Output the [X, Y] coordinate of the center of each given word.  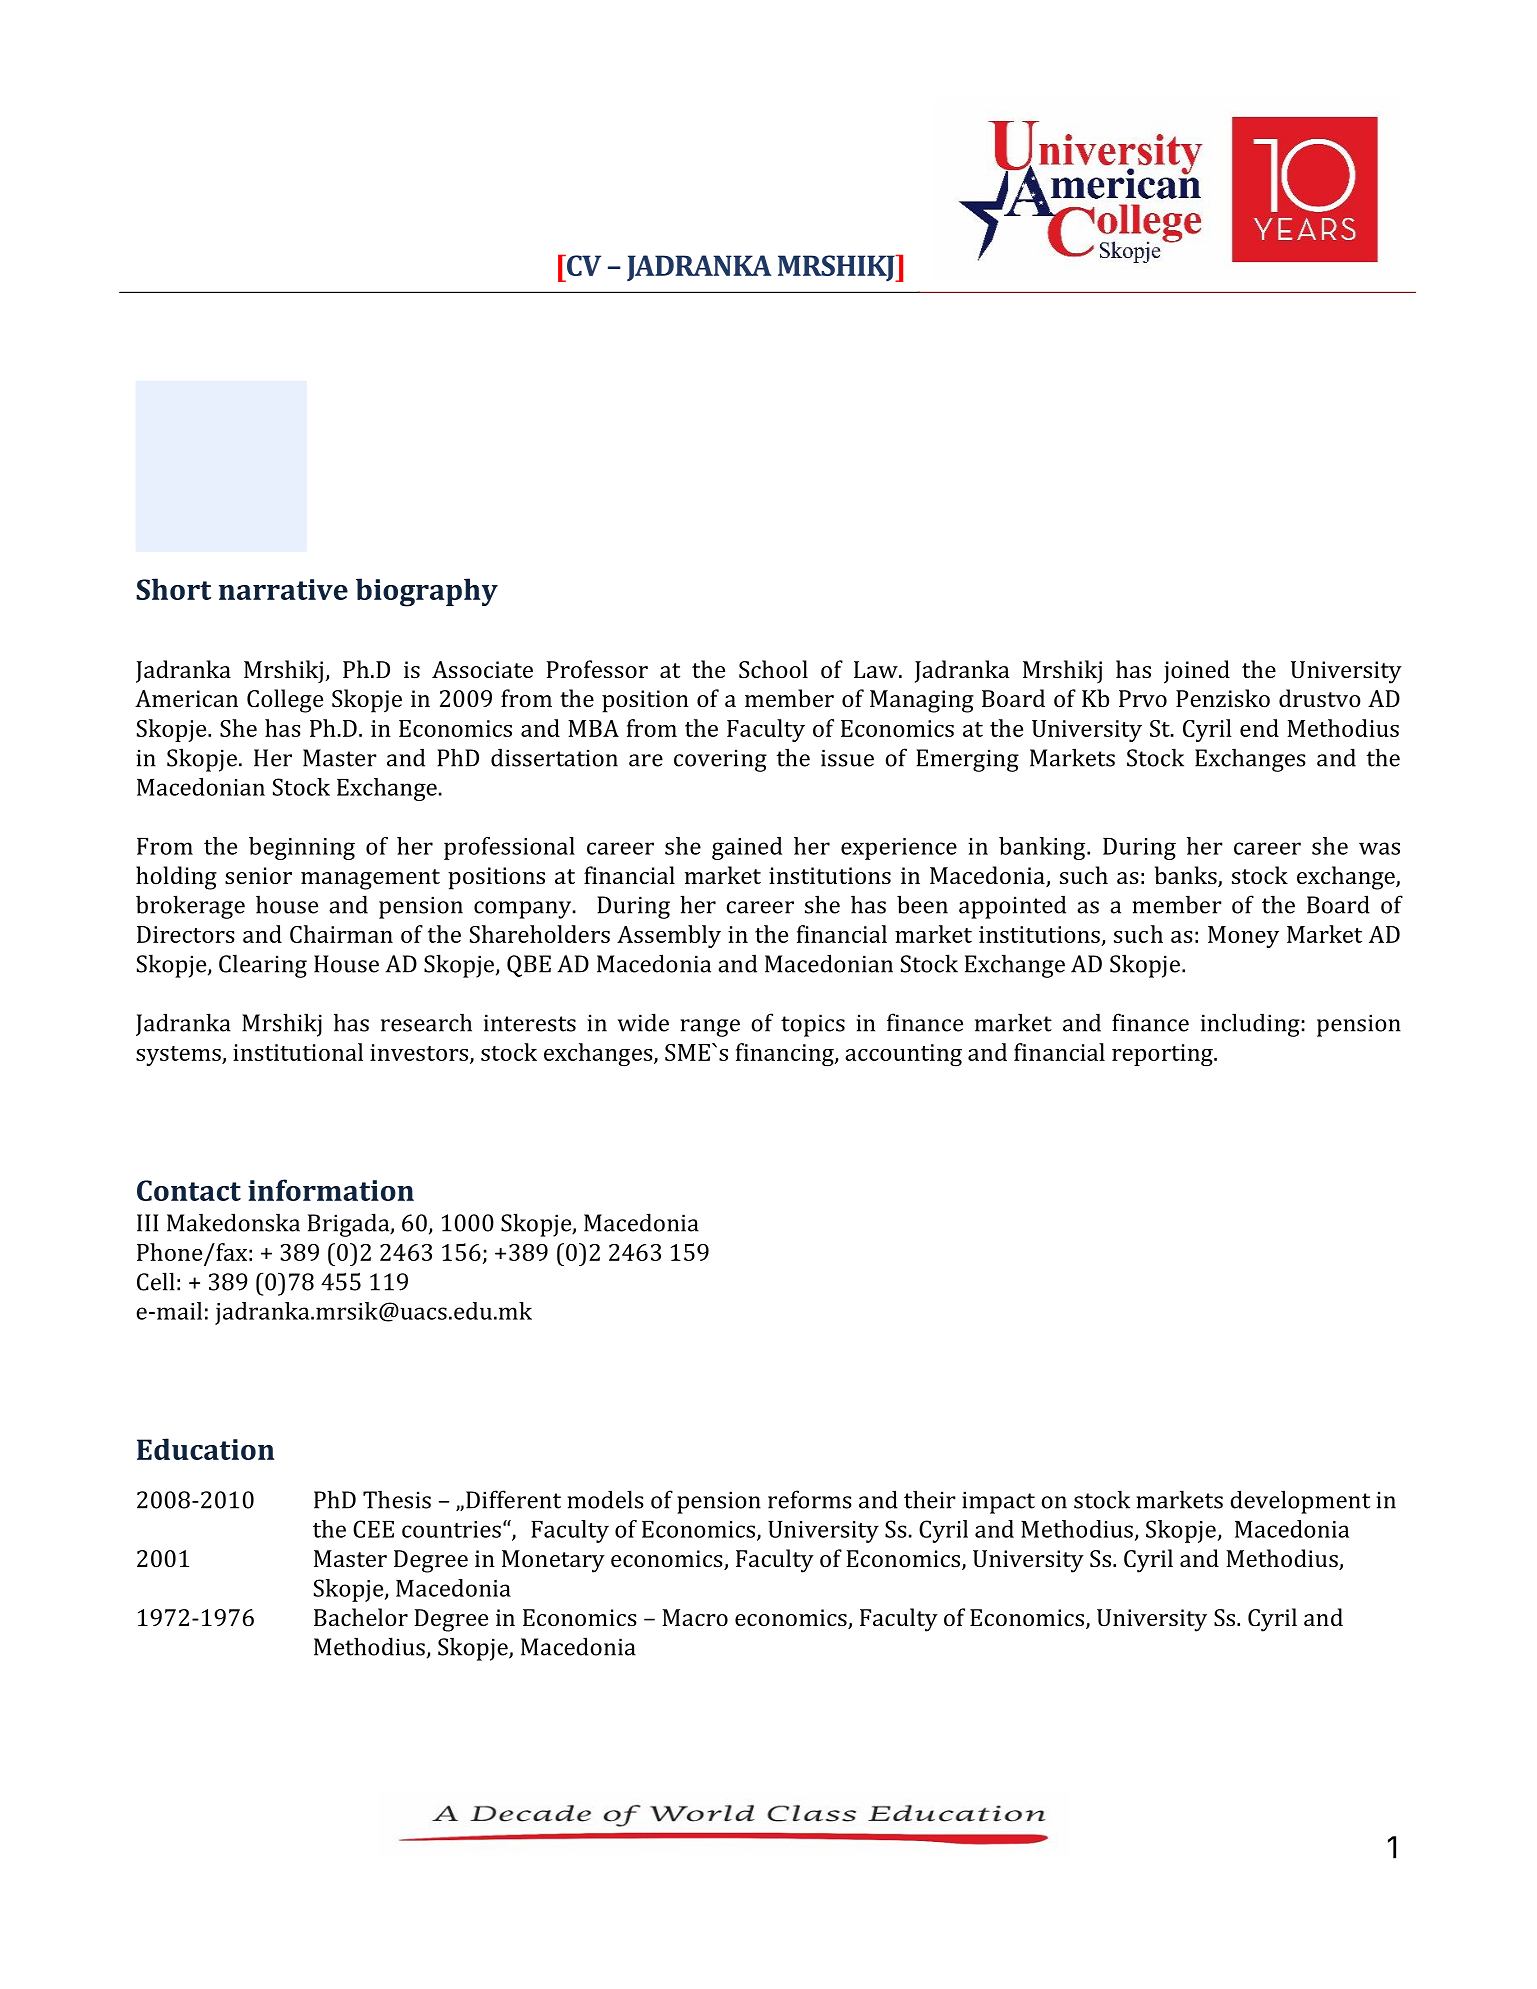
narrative [283, 589]
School [773, 669]
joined [1197, 672]
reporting [1163, 1055]
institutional [298, 1052]
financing [786, 1054]
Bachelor [361, 1617]
